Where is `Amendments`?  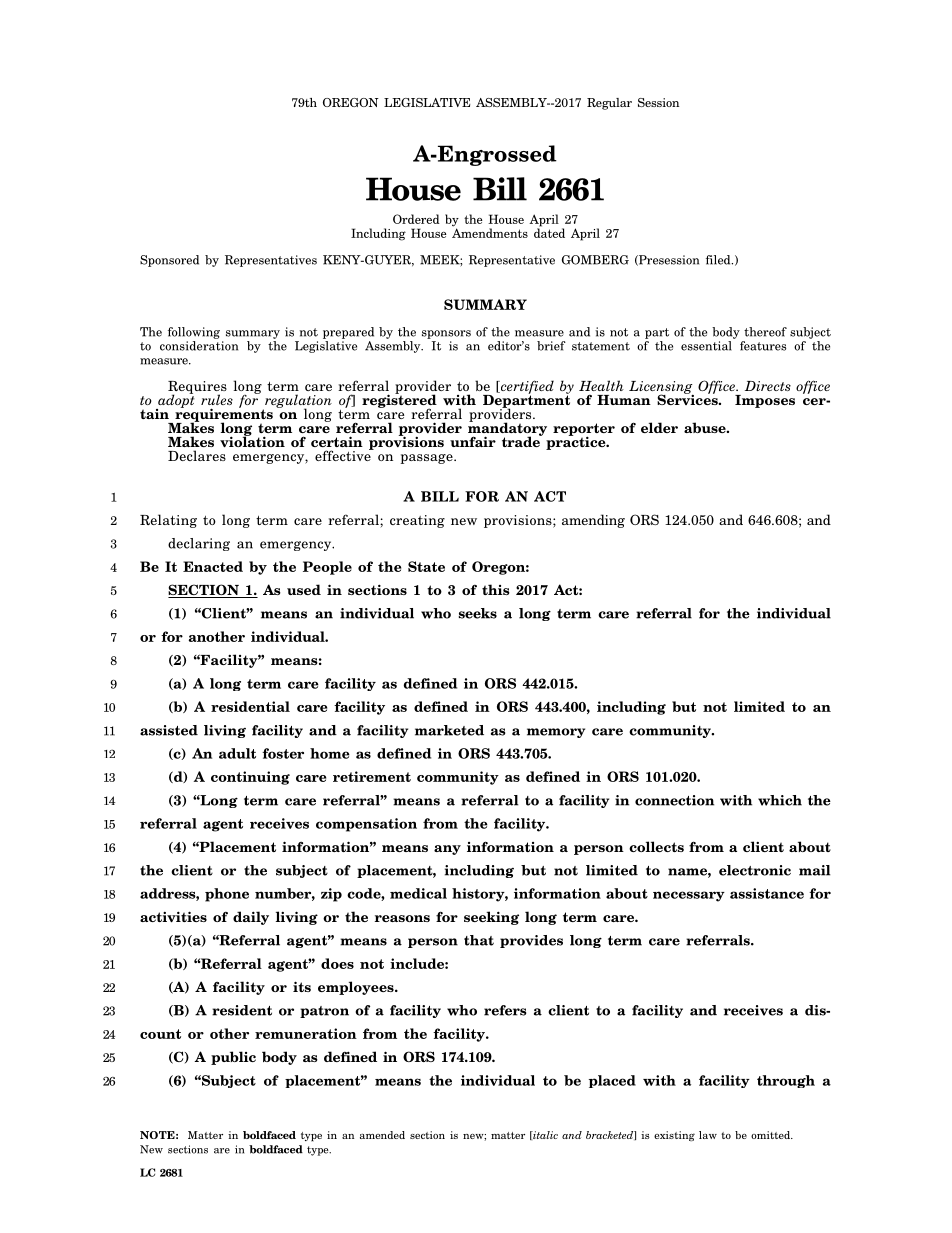 Amendments is located at coordinates (490, 232).
